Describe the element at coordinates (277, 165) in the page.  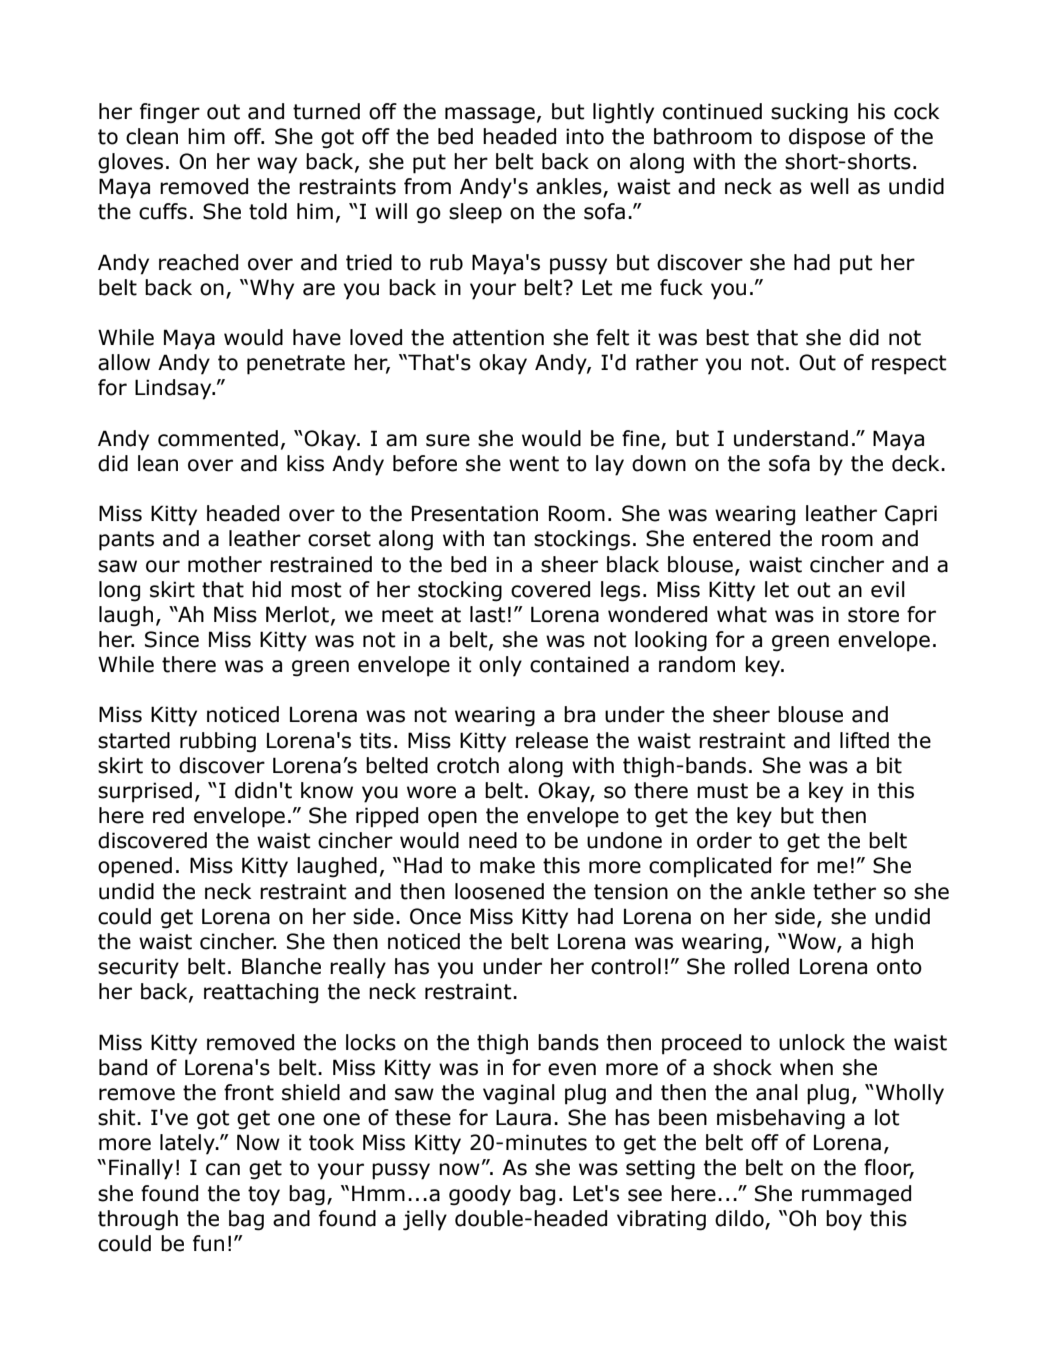
I see `way` at that location.
